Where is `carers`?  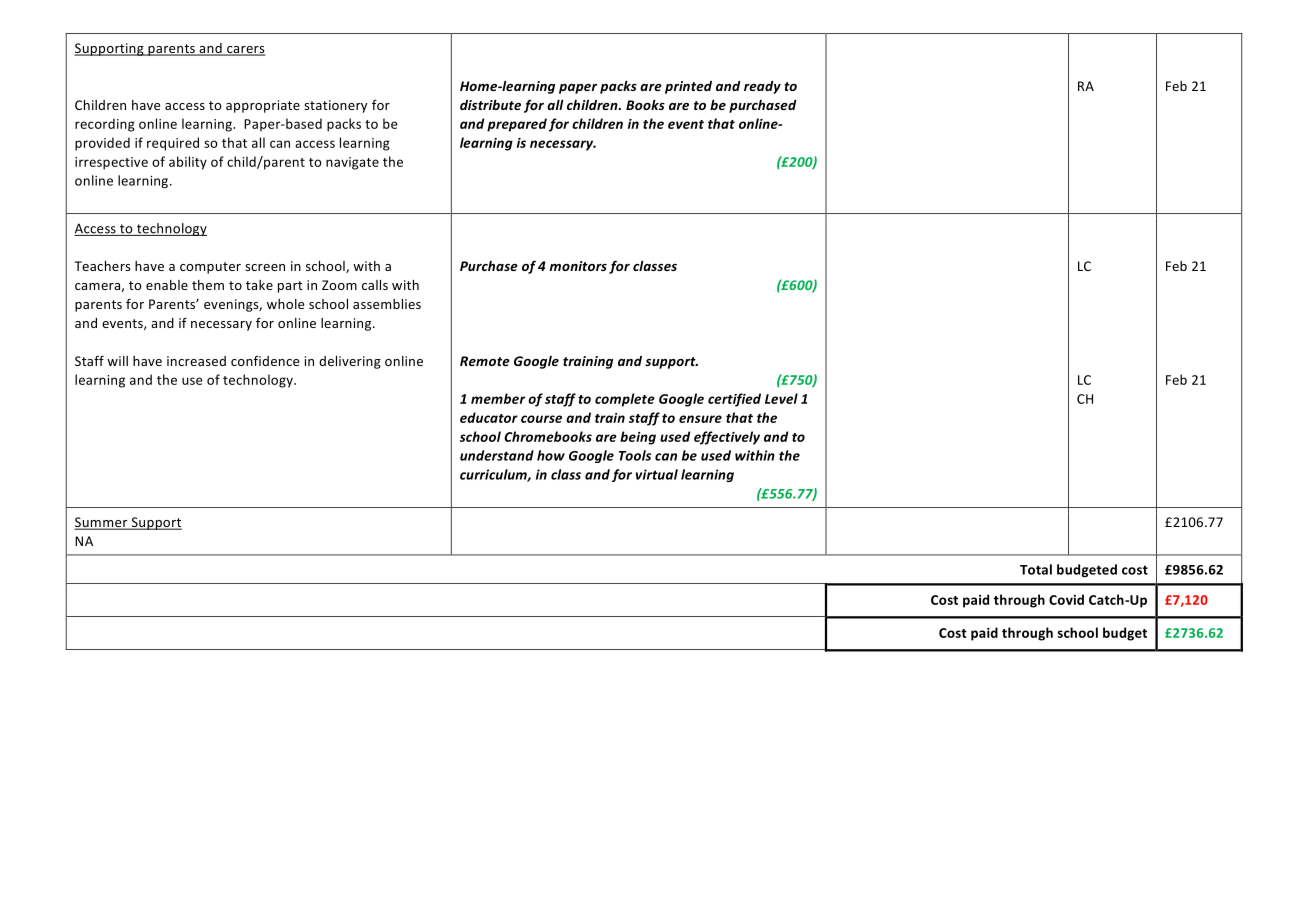
carers is located at coordinates (245, 50).
